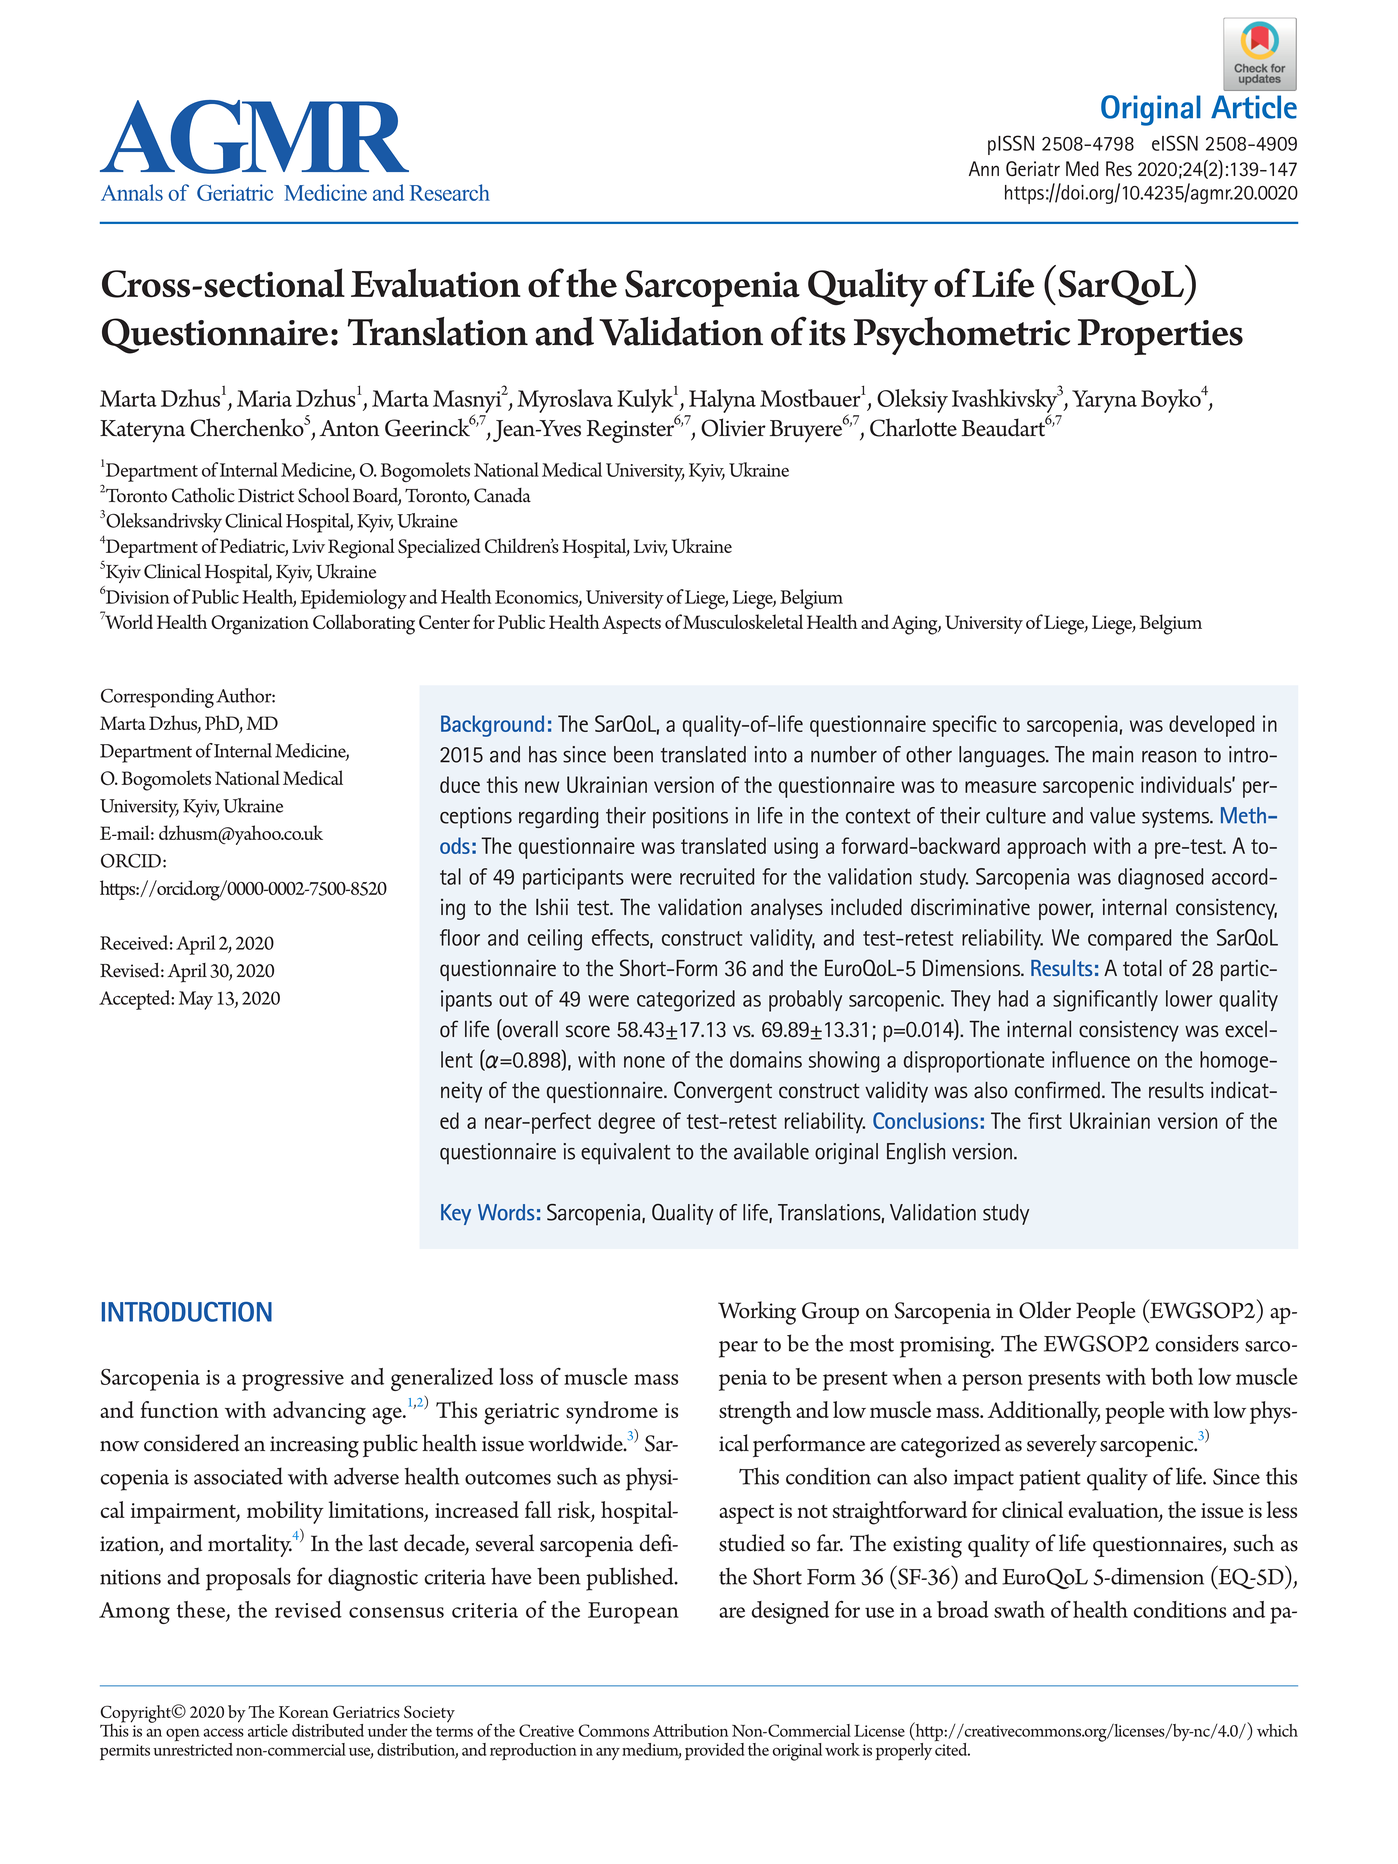  What do you see at coordinates (721, 402) in the screenshot?
I see `Halyna` at bounding box center [721, 402].
